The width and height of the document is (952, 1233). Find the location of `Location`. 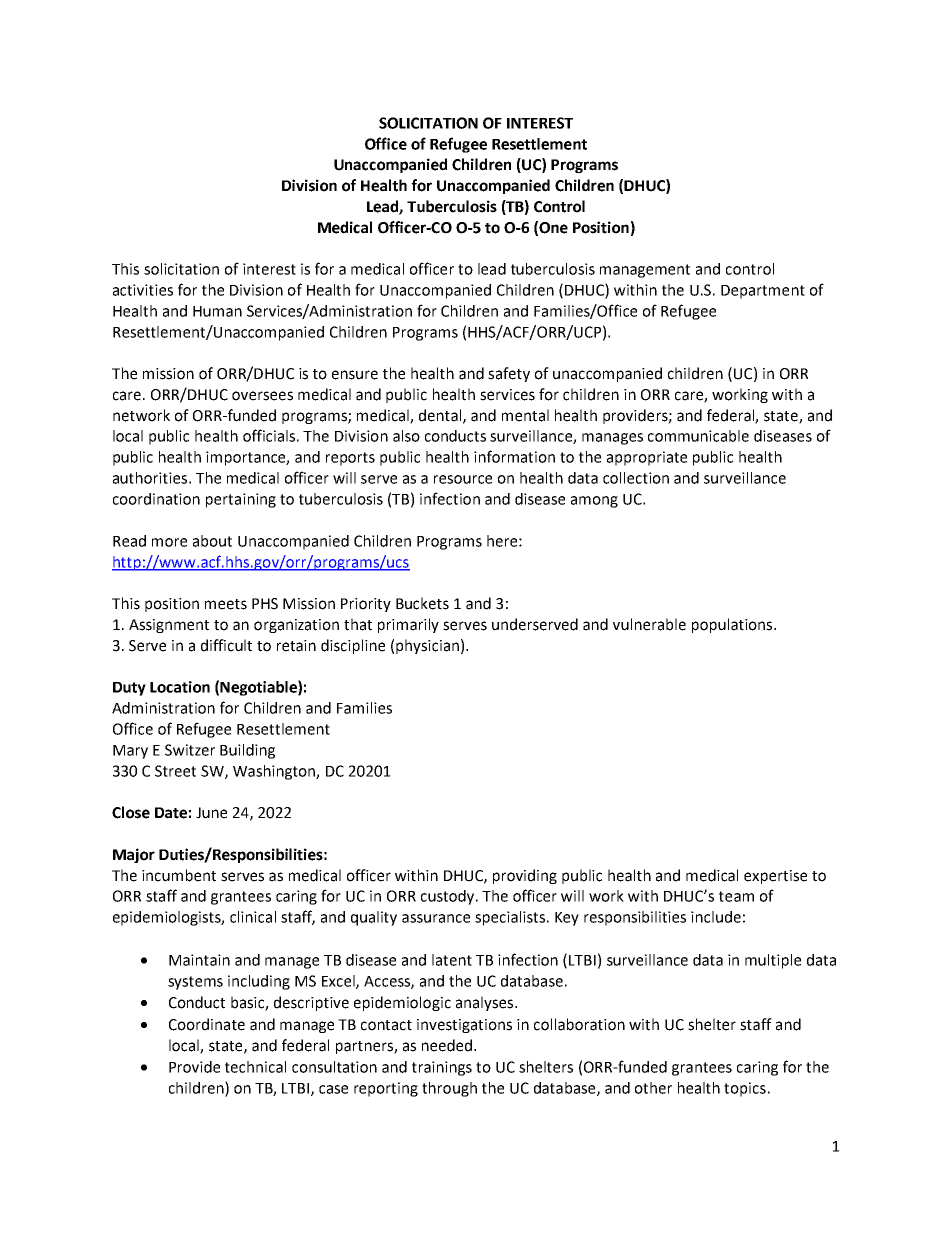

Location is located at coordinates (180, 687).
